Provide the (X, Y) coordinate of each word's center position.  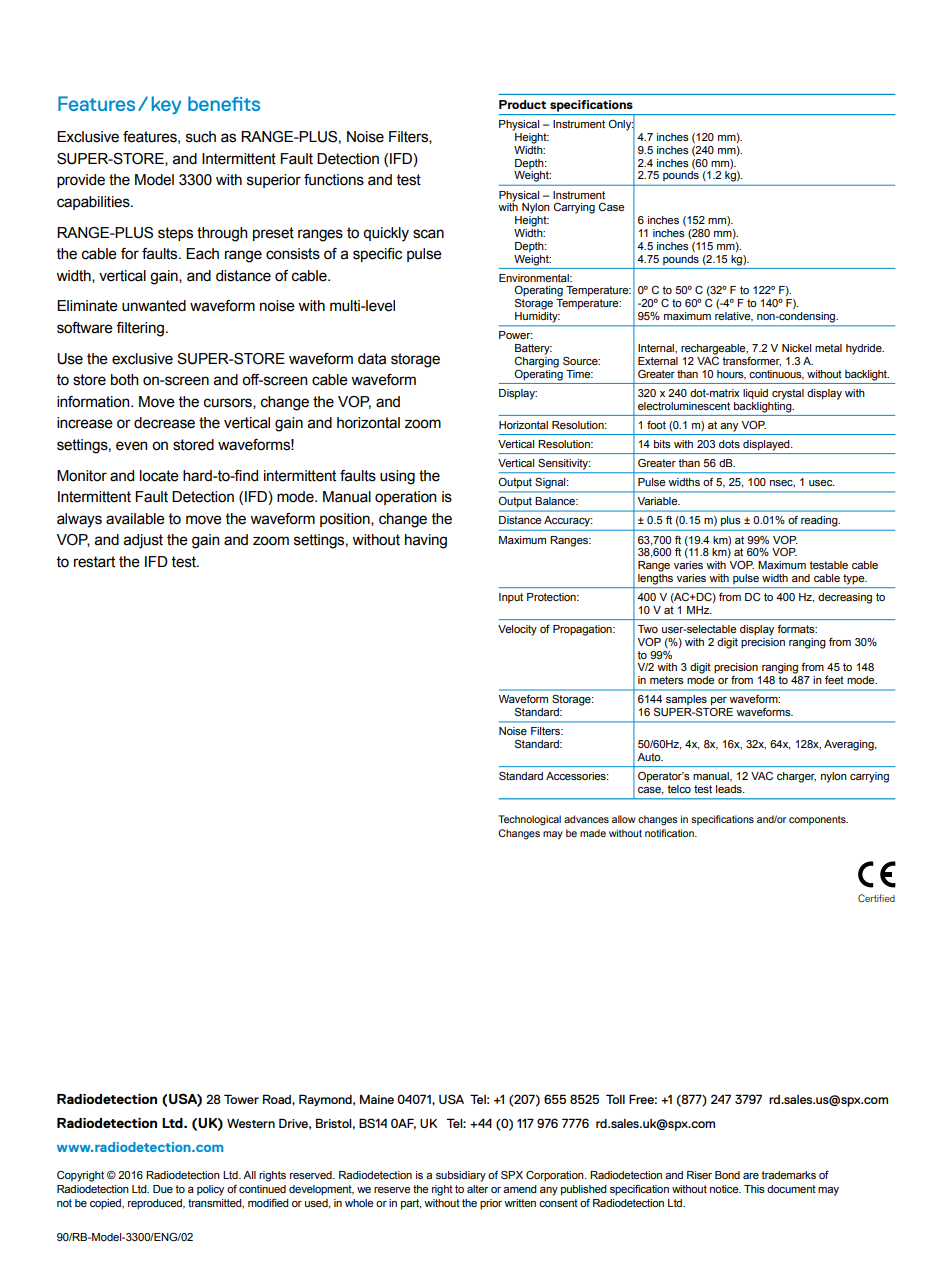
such (201, 137)
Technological (529, 820)
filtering (140, 329)
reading (820, 521)
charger (796, 777)
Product (522, 104)
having (426, 541)
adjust (143, 541)
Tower (241, 1099)
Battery (533, 350)
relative (734, 317)
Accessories (577, 776)
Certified (876, 898)
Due (163, 1189)
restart (94, 562)
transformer (751, 361)
